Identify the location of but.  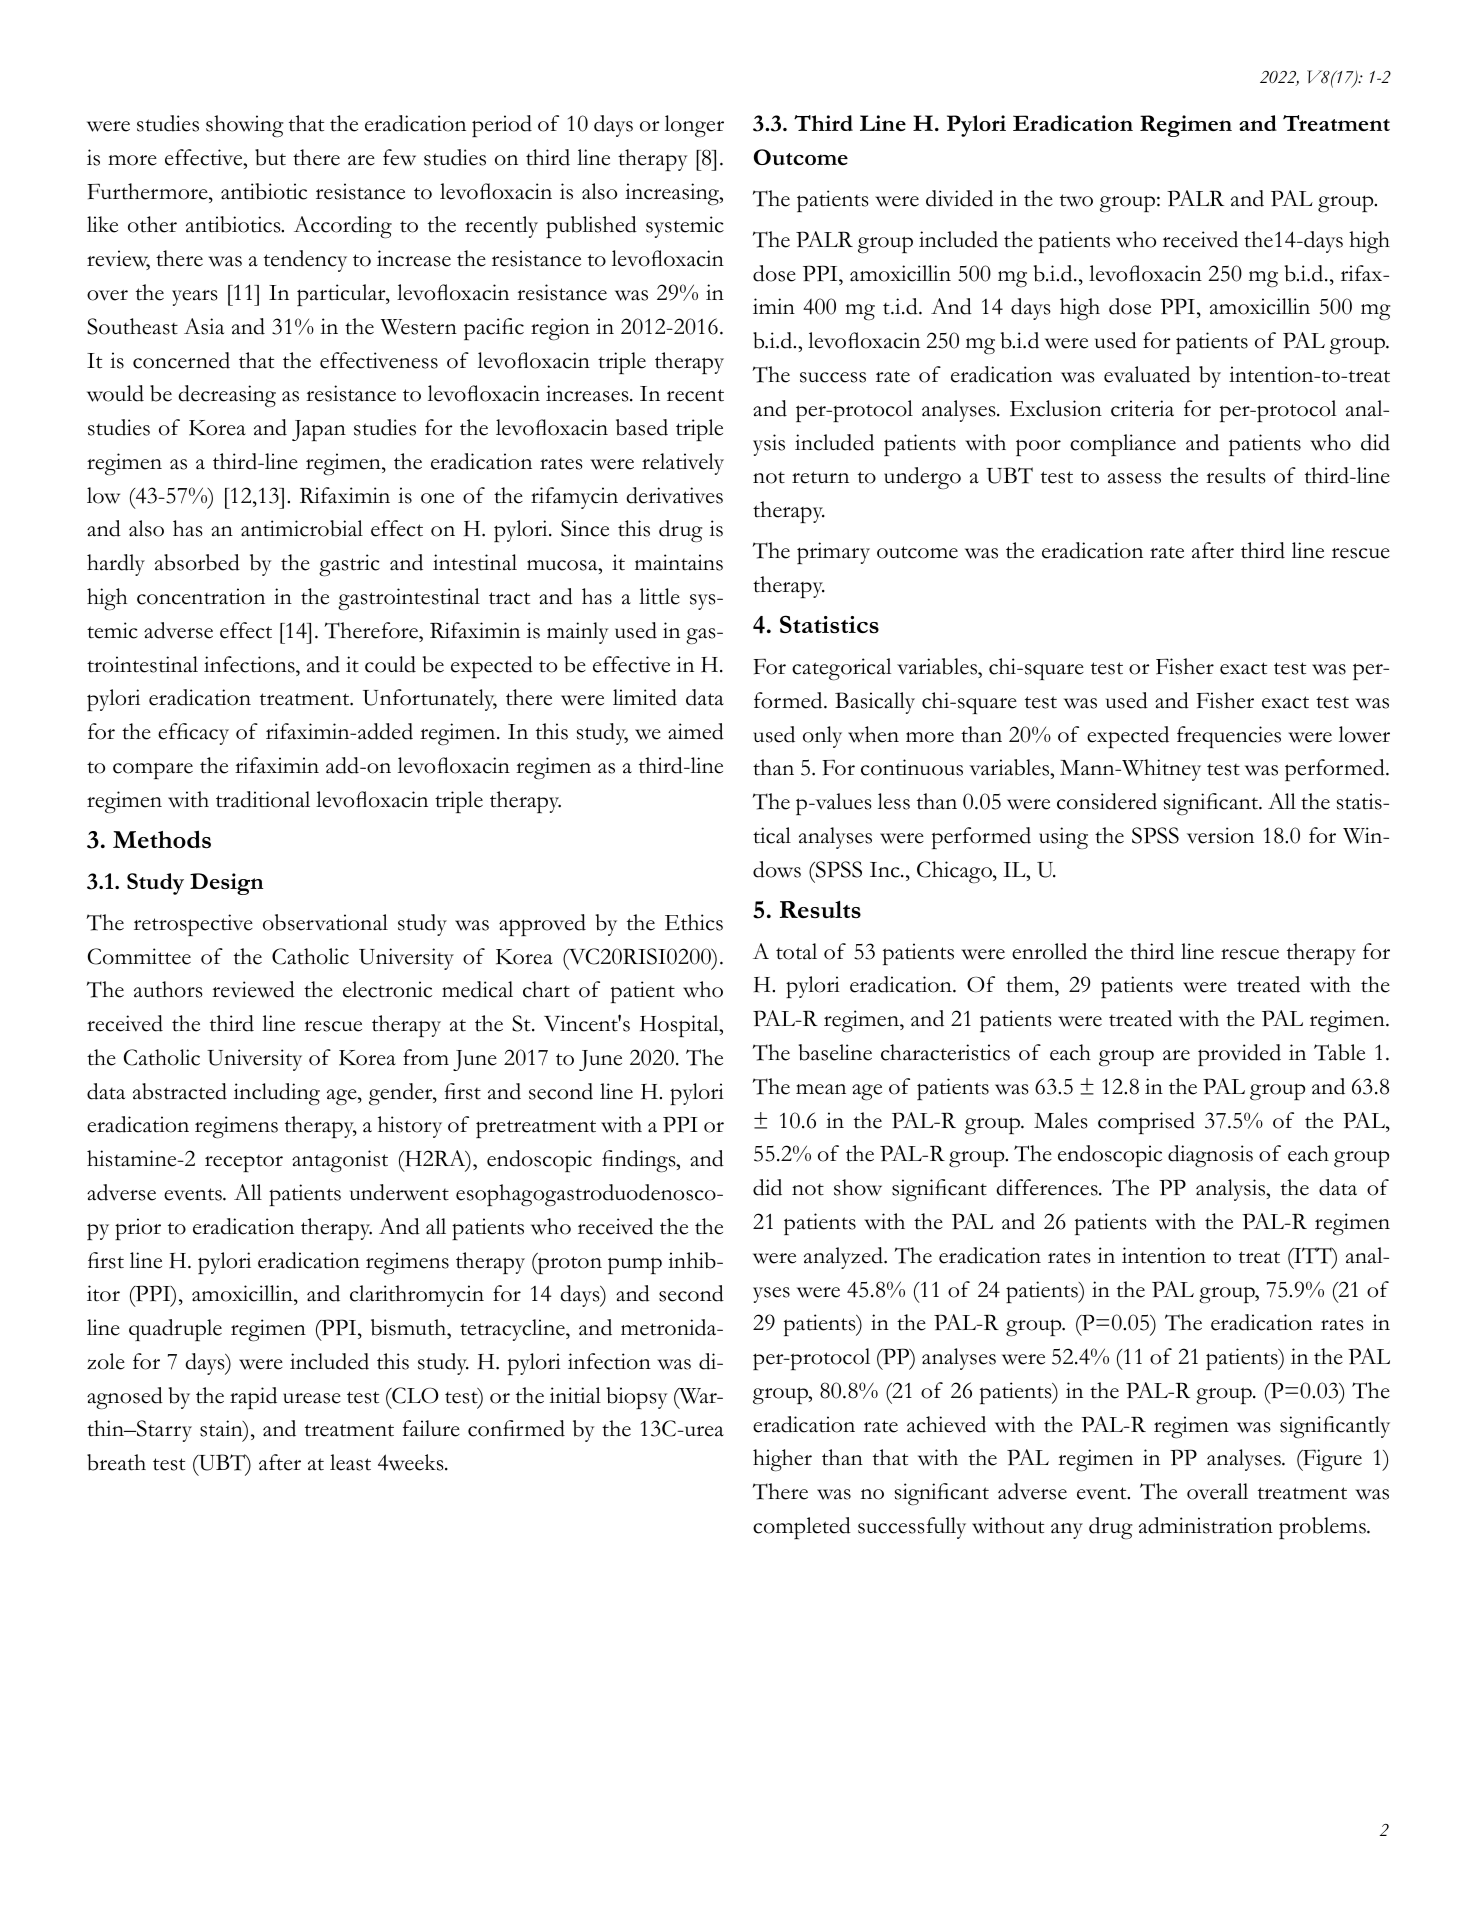
(270, 157).
